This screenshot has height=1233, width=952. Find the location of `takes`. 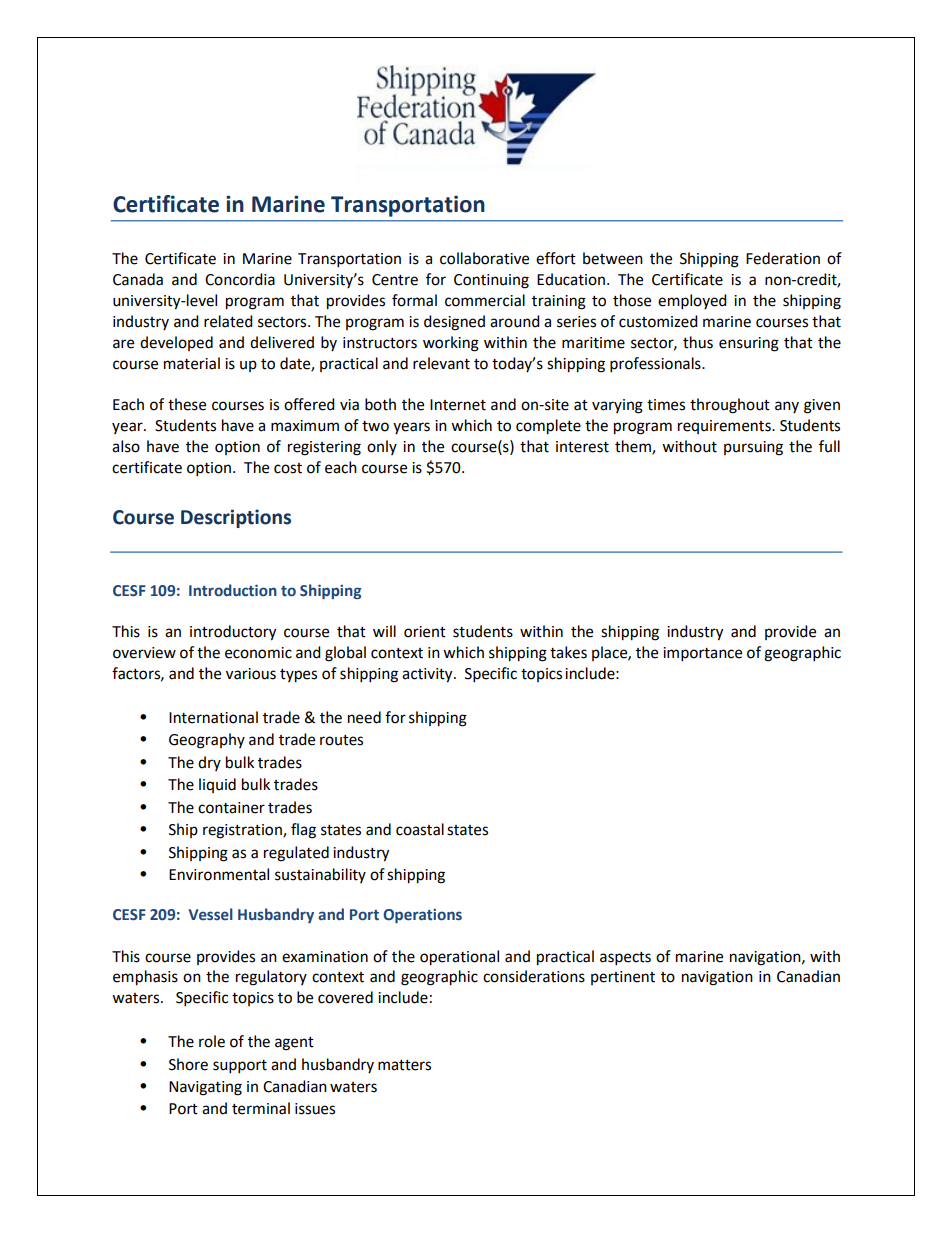

takes is located at coordinates (568, 652).
